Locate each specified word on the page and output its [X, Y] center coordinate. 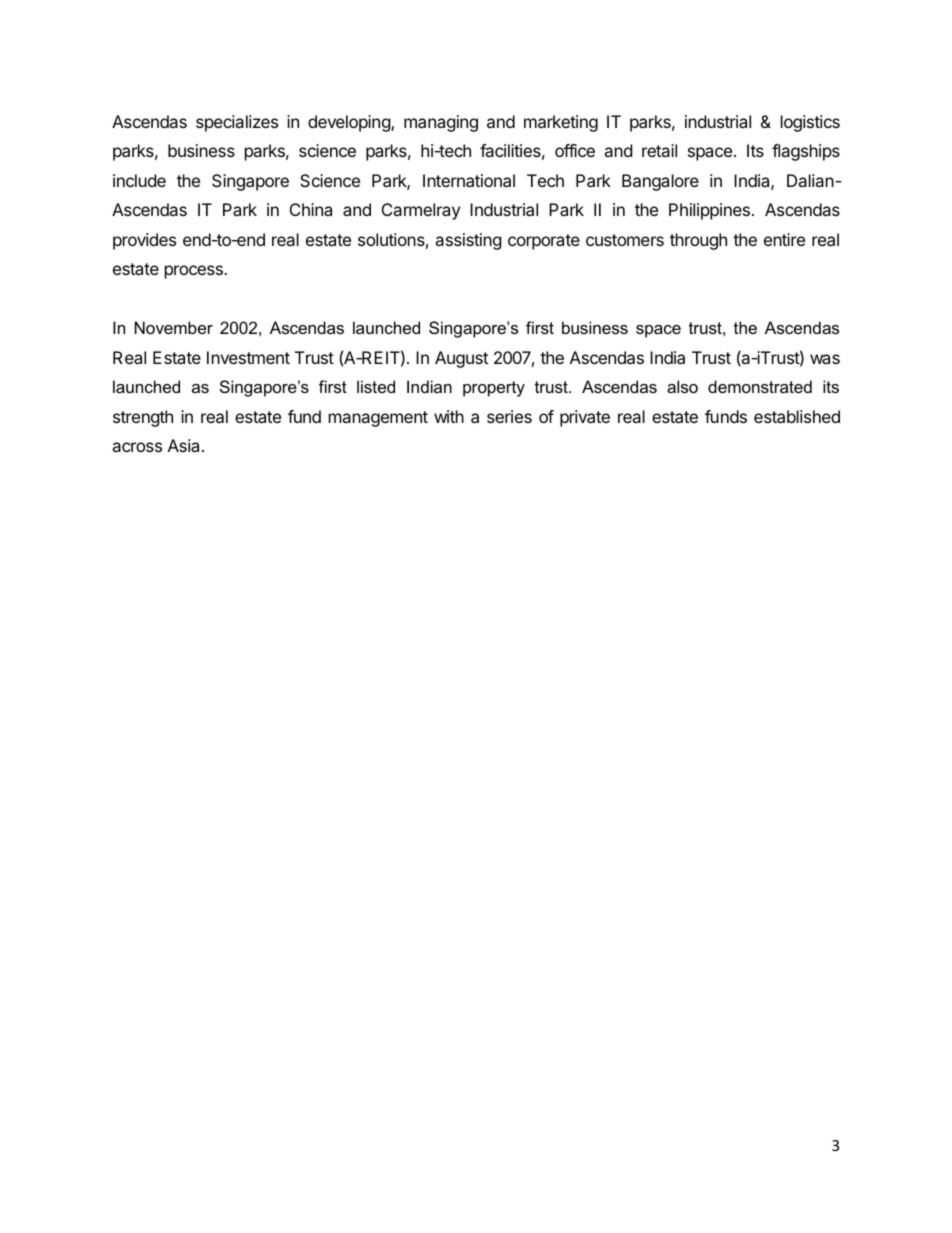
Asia [185, 445]
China [311, 209]
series [509, 416]
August [461, 359]
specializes [237, 123]
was [825, 359]
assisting [468, 241]
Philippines [709, 211]
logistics [810, 123]
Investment [248, 357]
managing [441, 123]
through [698, 241]
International [469, 180]
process [195, 272]
